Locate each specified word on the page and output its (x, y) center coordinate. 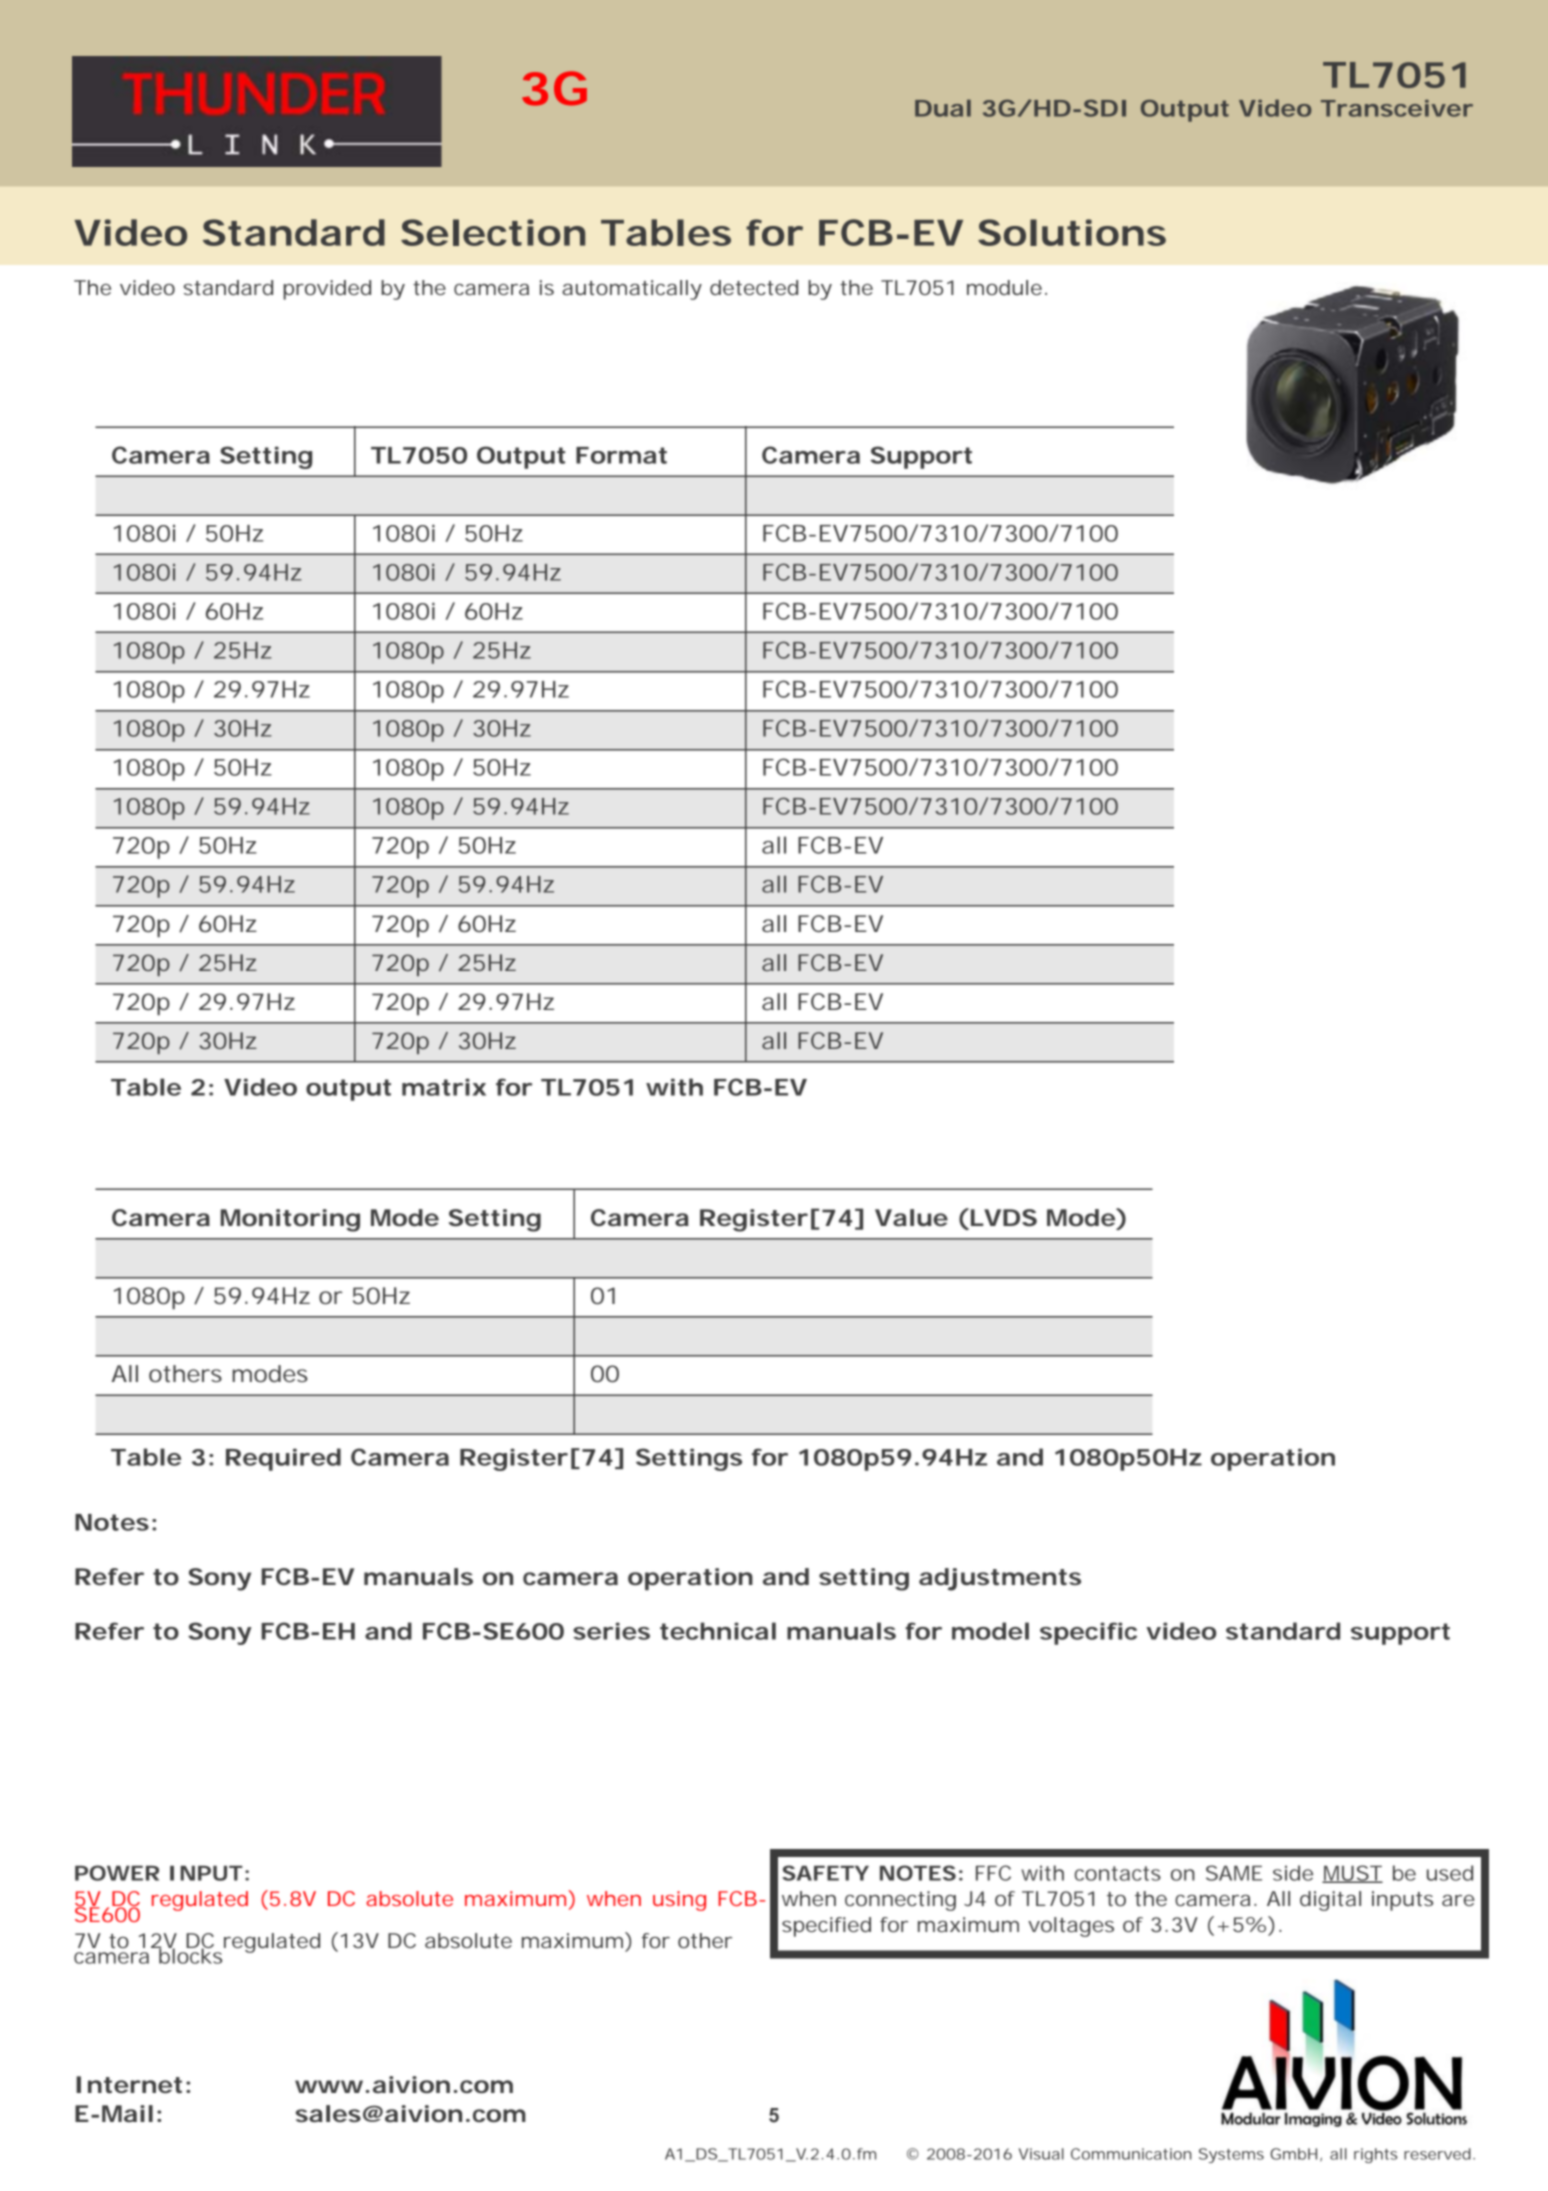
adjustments (1000, 1579)
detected (754, 287)
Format (621, 455)
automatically (632, 290)
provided (327, 290)
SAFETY (825, 1873)
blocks (191, 1955)
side (1293, 1873)
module (1004, 287)
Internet (129, 2085)
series (611, 1631)
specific (1088, 1633)
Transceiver (1397, 108)
